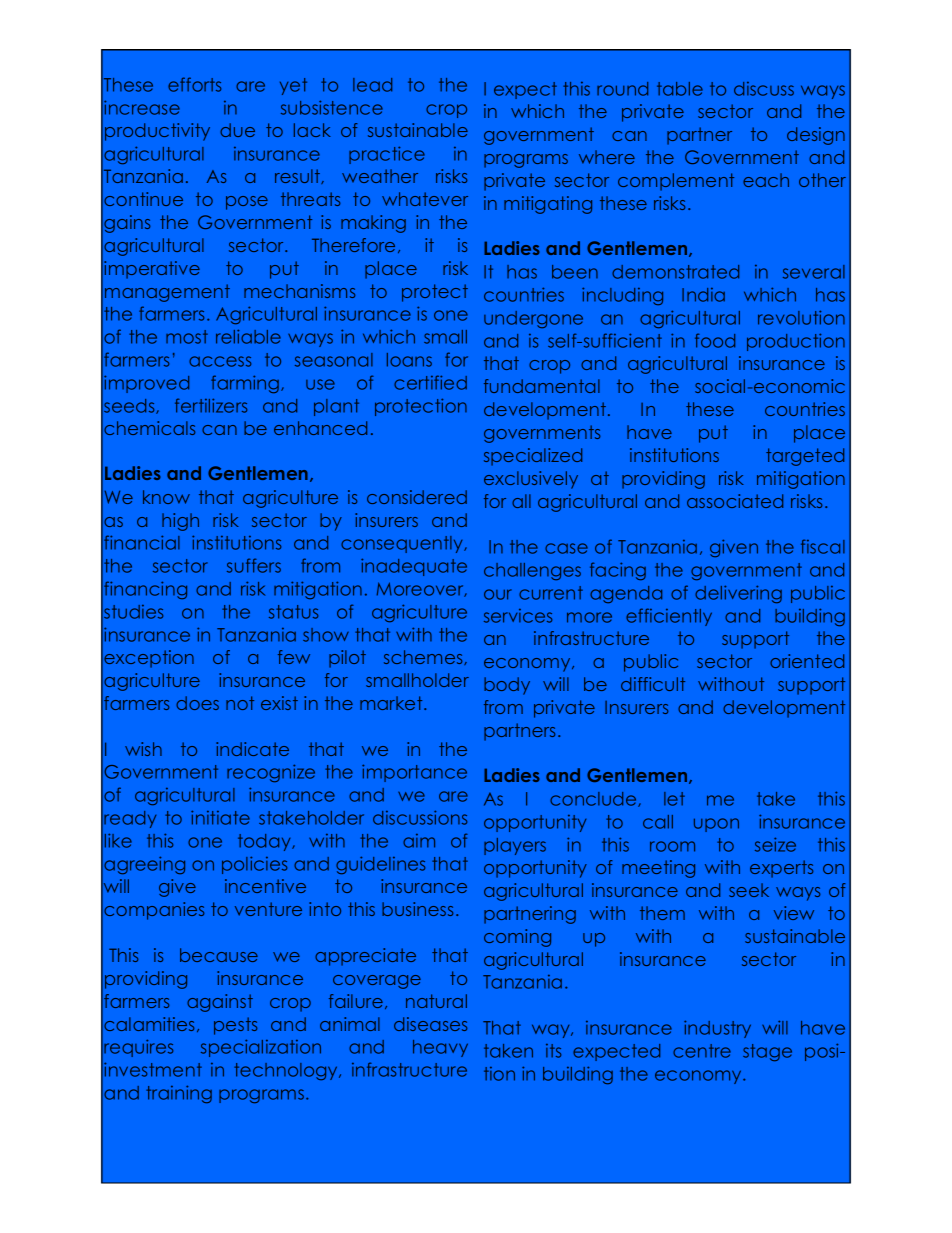 Image resolution: width=952 pixels, height=1233 pixels. Describe the element at coordinates (252, 749) in the screenshot. I see `indicate` at that location.
